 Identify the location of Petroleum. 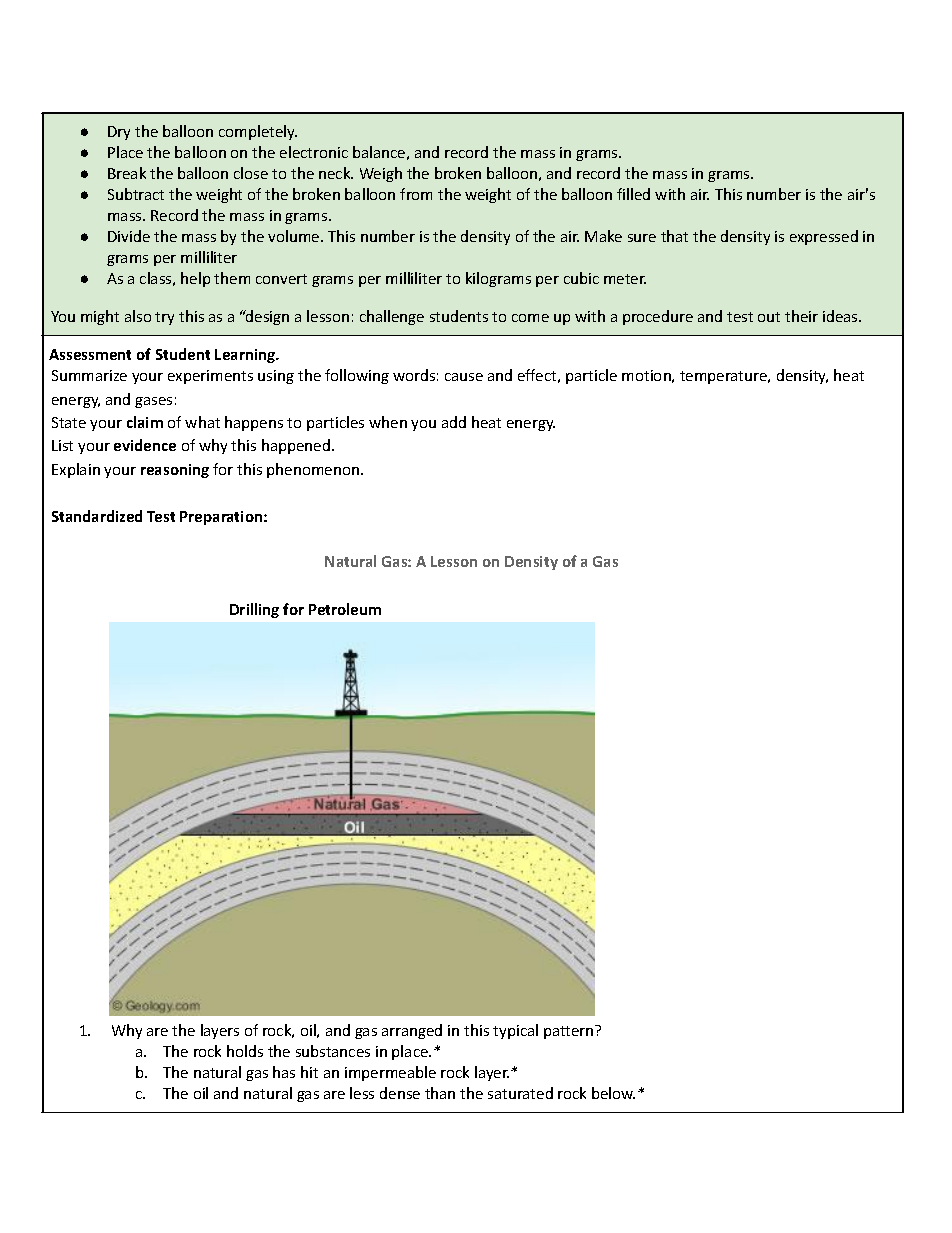
(345, 609).
